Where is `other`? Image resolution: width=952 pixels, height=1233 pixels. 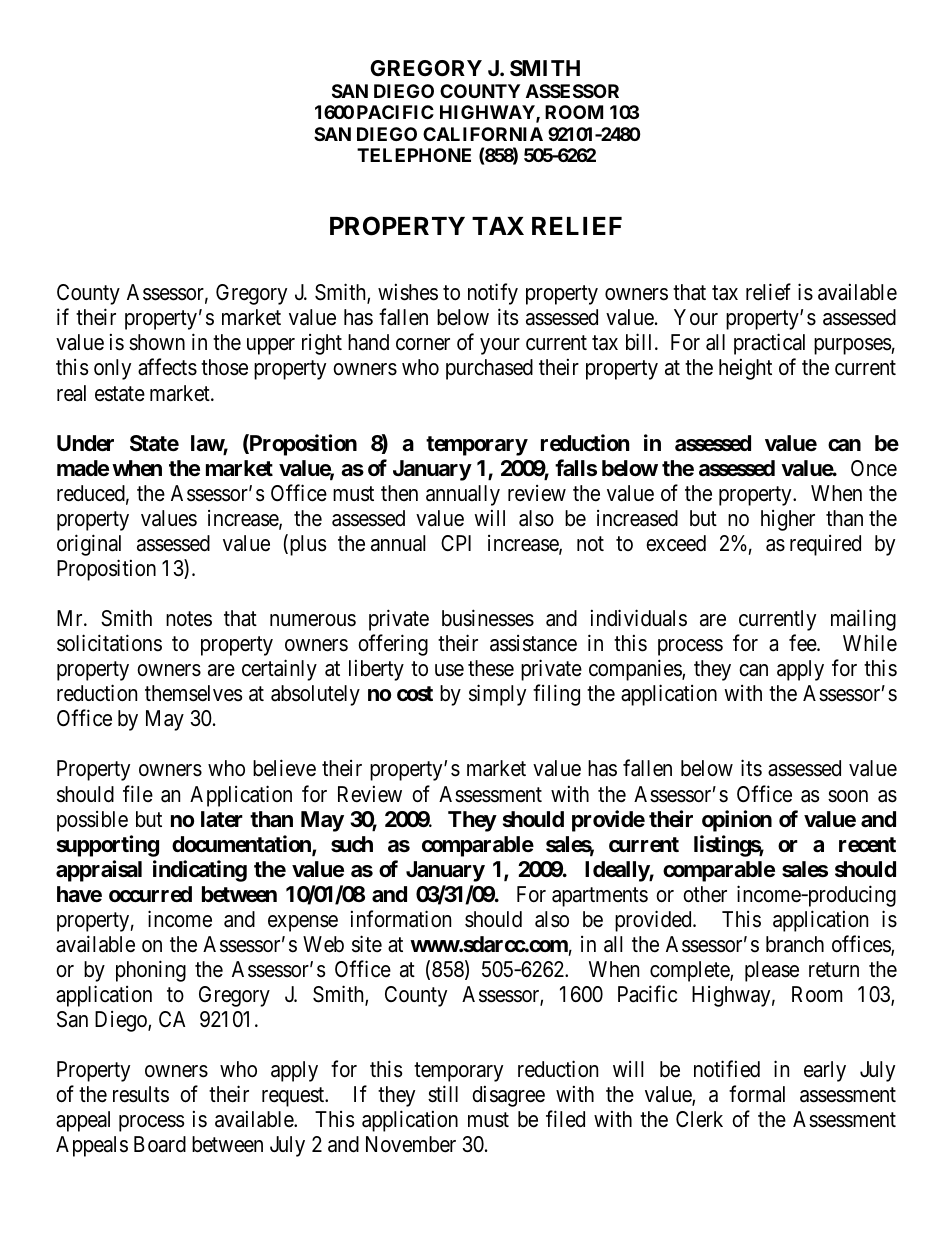
other is located at coordinates (705, 894).
